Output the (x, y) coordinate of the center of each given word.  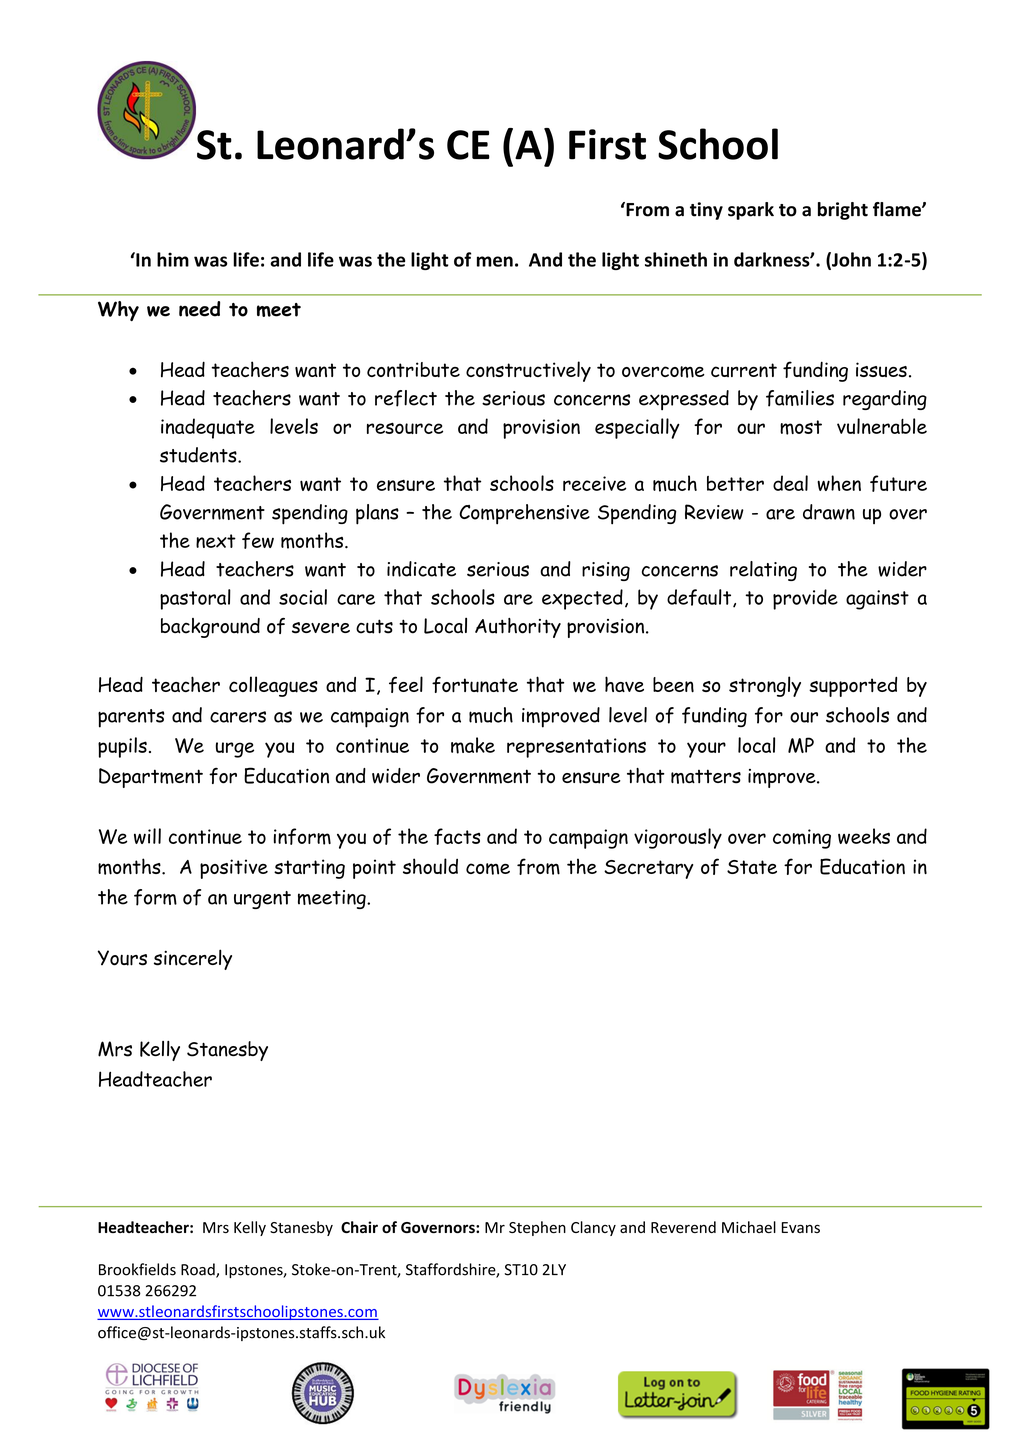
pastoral (195, 599)
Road (199, 1270)
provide (805, 599)
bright (843, 211)
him (173, 259)
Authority (518, 628)
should (430, 866)
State (752, 867)
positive (234, 869)
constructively (528, 371)
